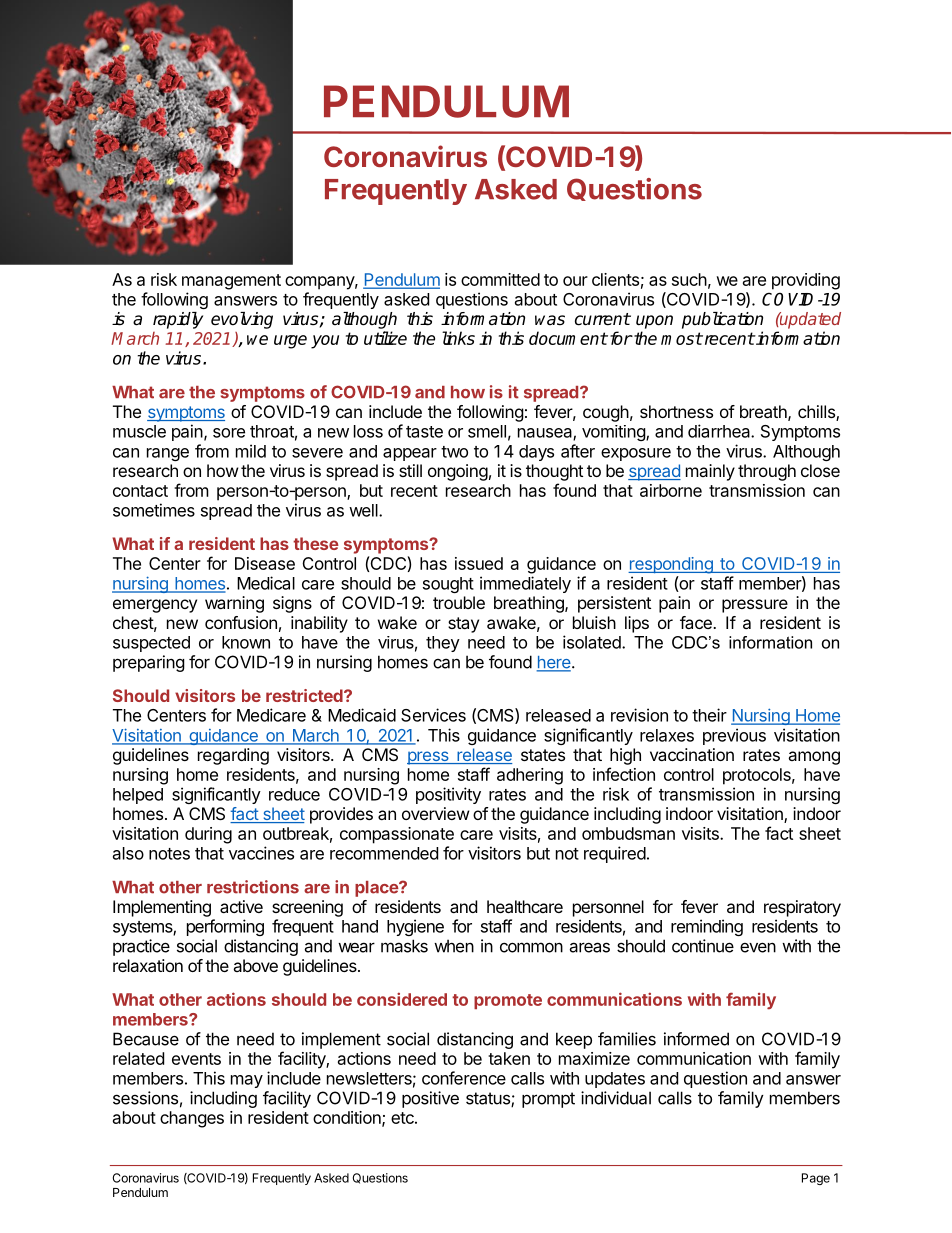 The height and width of the screenshot is (1233, 952). Describe the element at coordinates (722, 320) in the screenshot. I see `publication` at that location.
